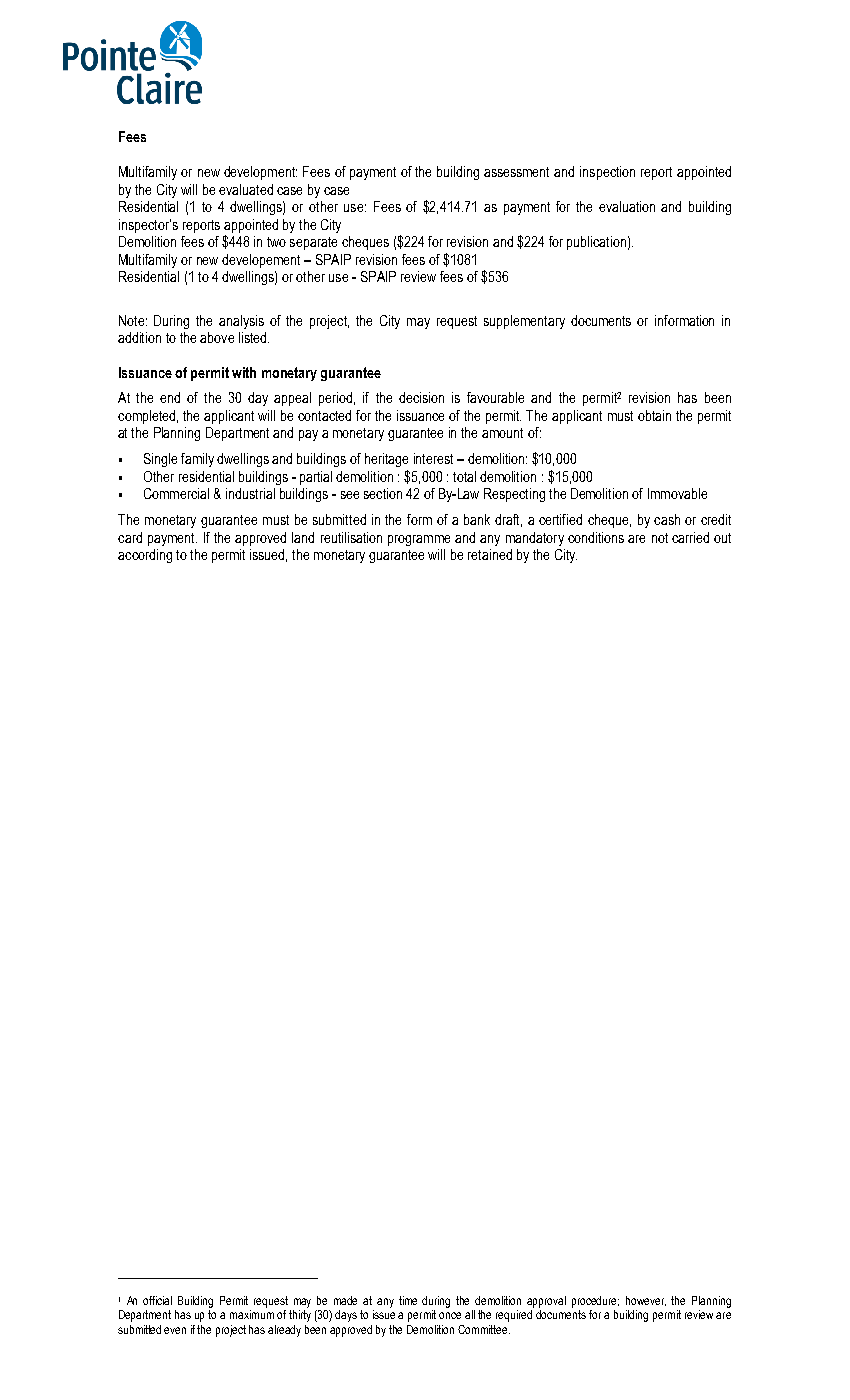 The width and height of the screenshot is (850, 1400). I want to click on carried, so click(690, 537).
